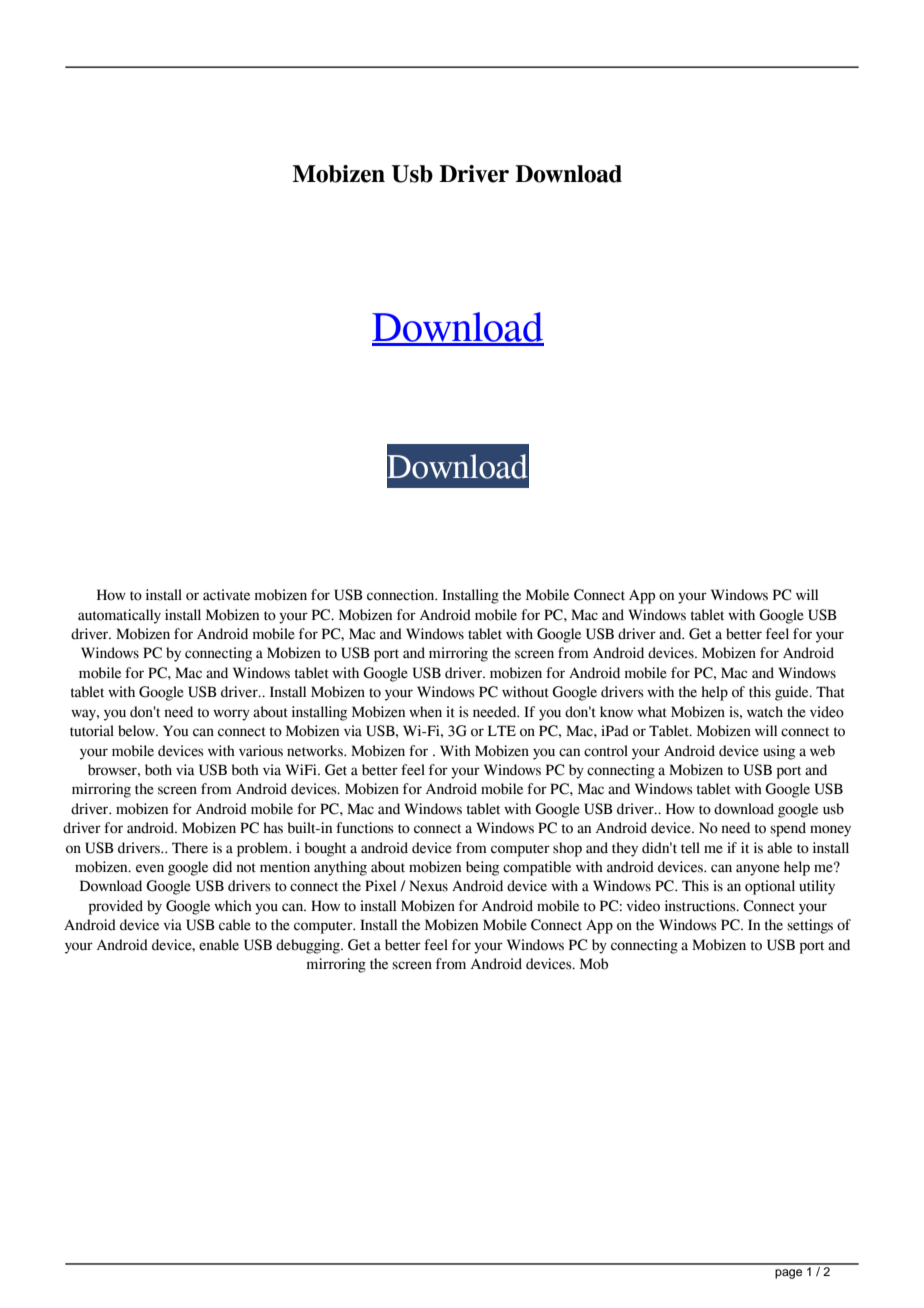  I want to click on when, so click(425, 712).
